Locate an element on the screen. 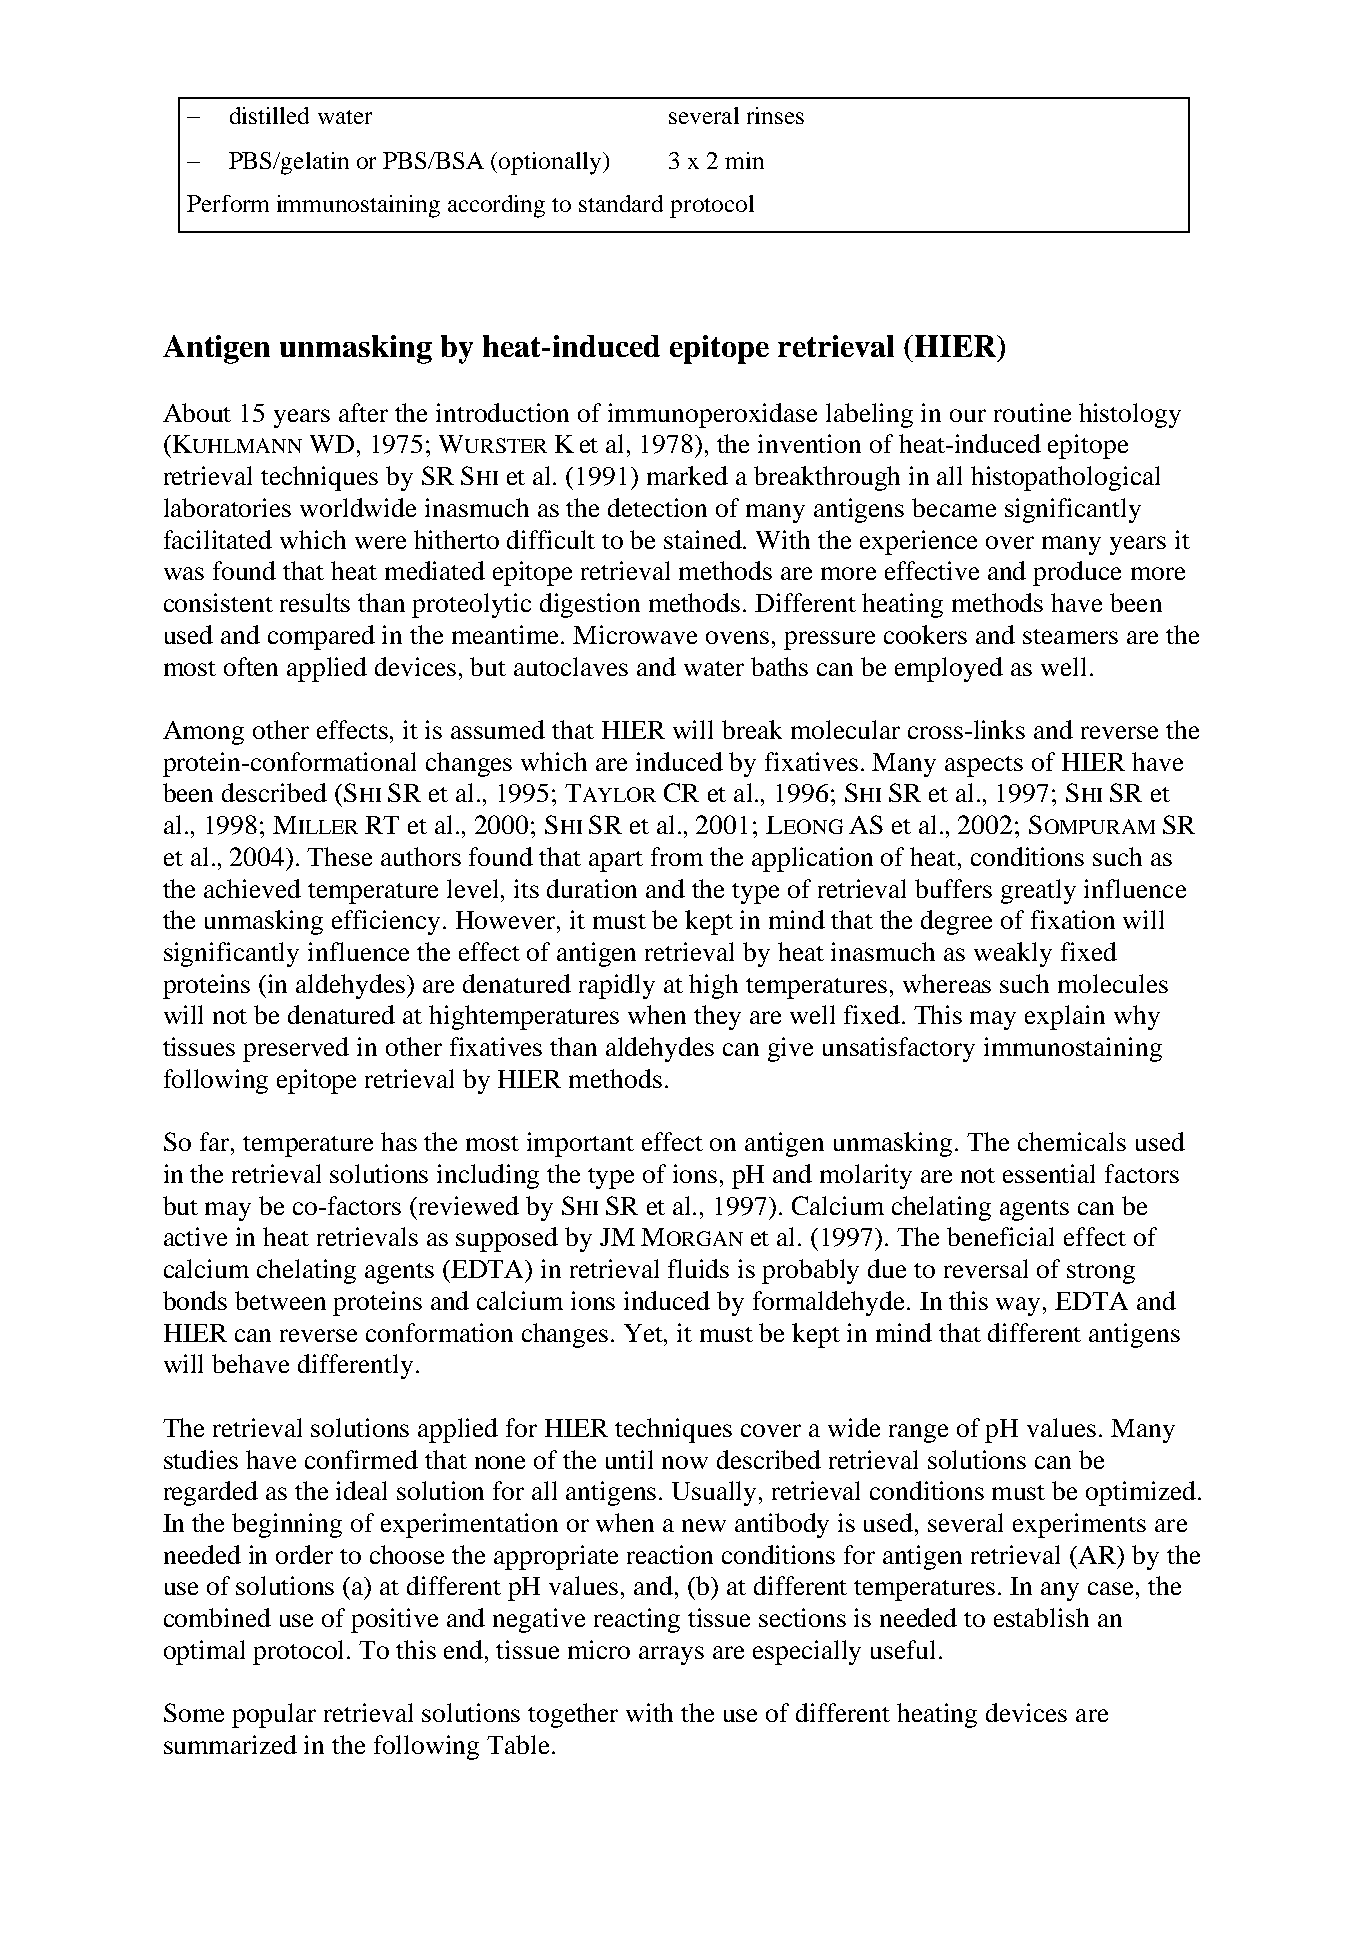 Image resolution: width=1368 pixels, height=1935 pixels. aspects is located at coordinates (984, 766).
